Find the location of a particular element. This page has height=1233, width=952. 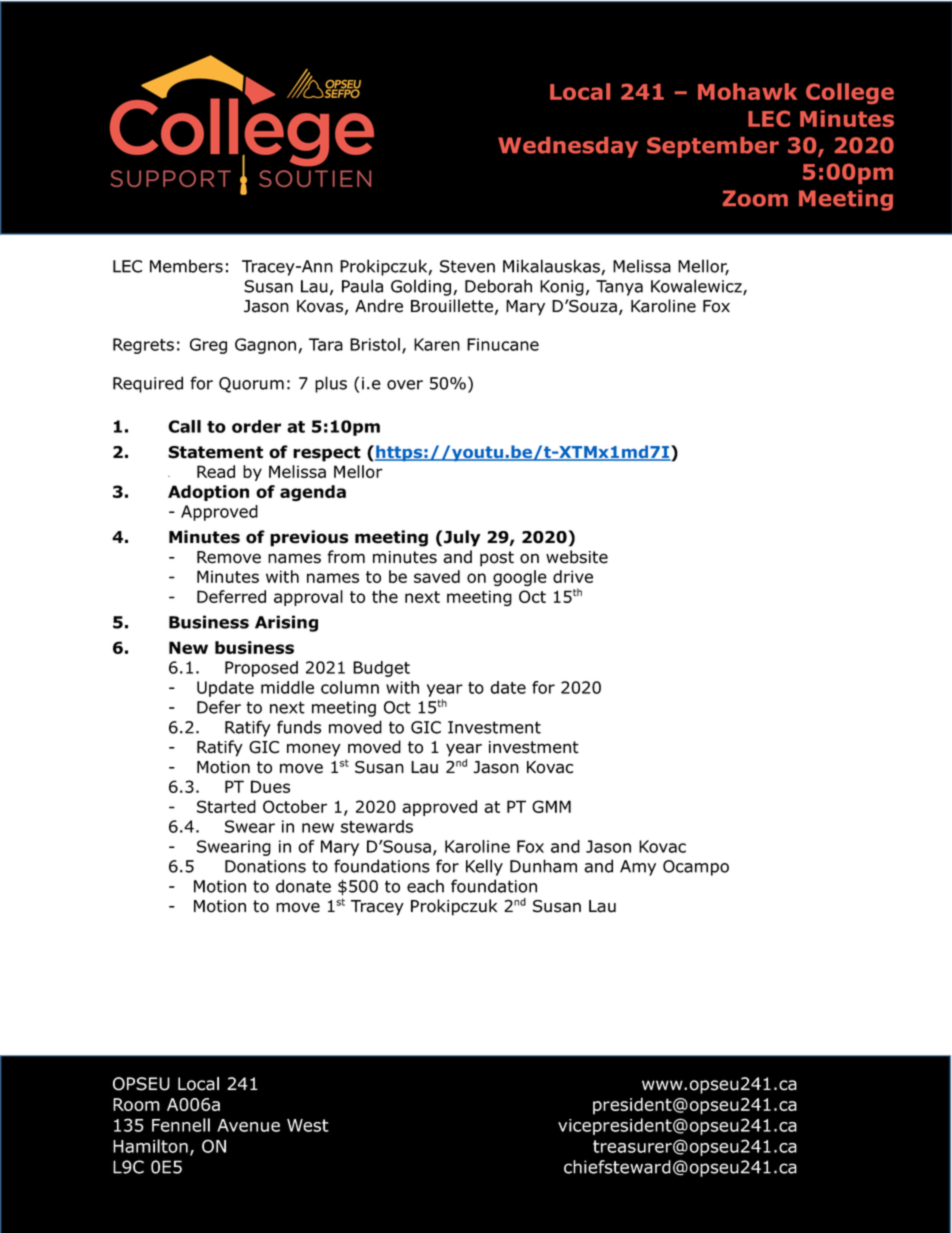

google is located at coordinates (520, 578).
